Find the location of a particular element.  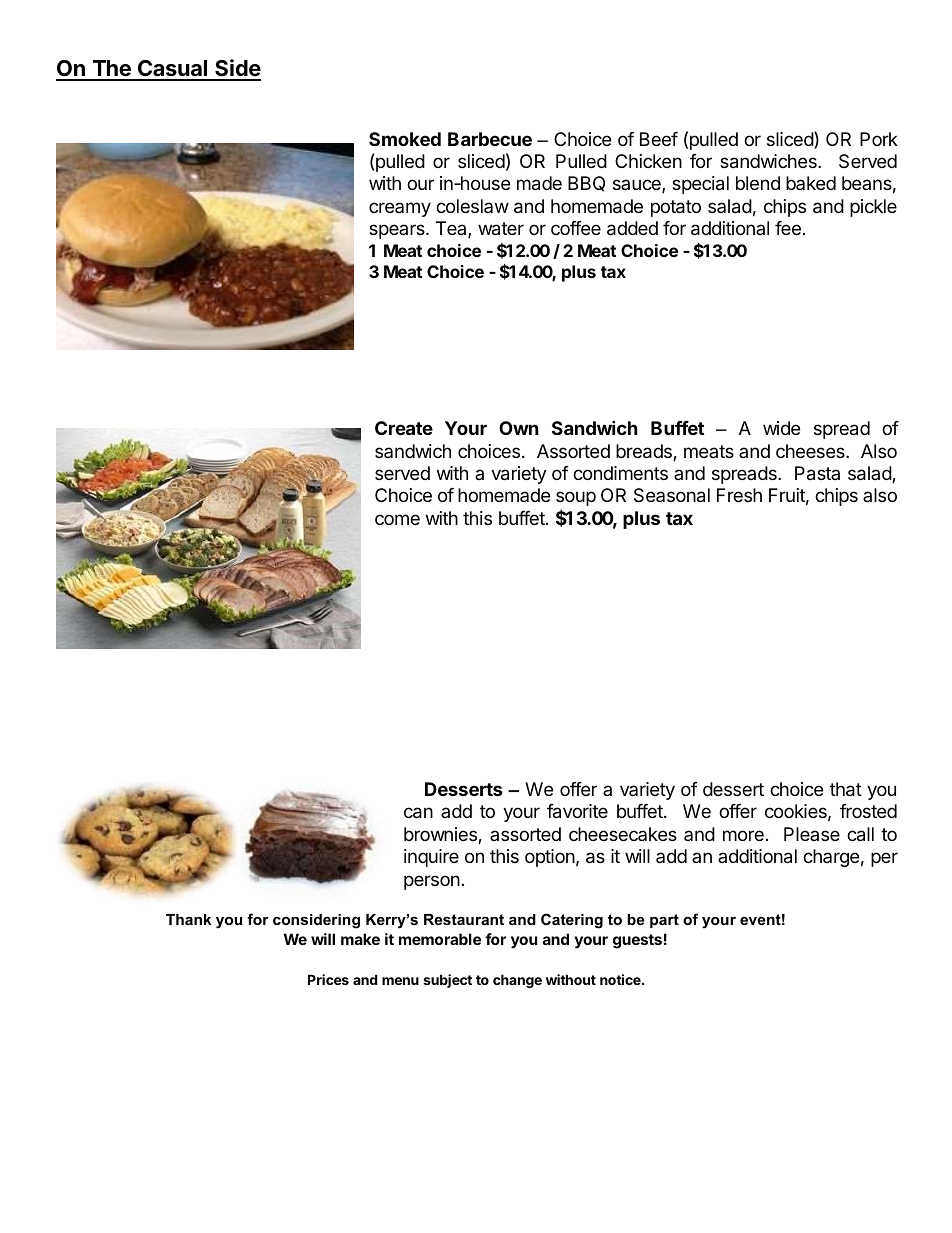

can is located at coordinates (418, 813).
